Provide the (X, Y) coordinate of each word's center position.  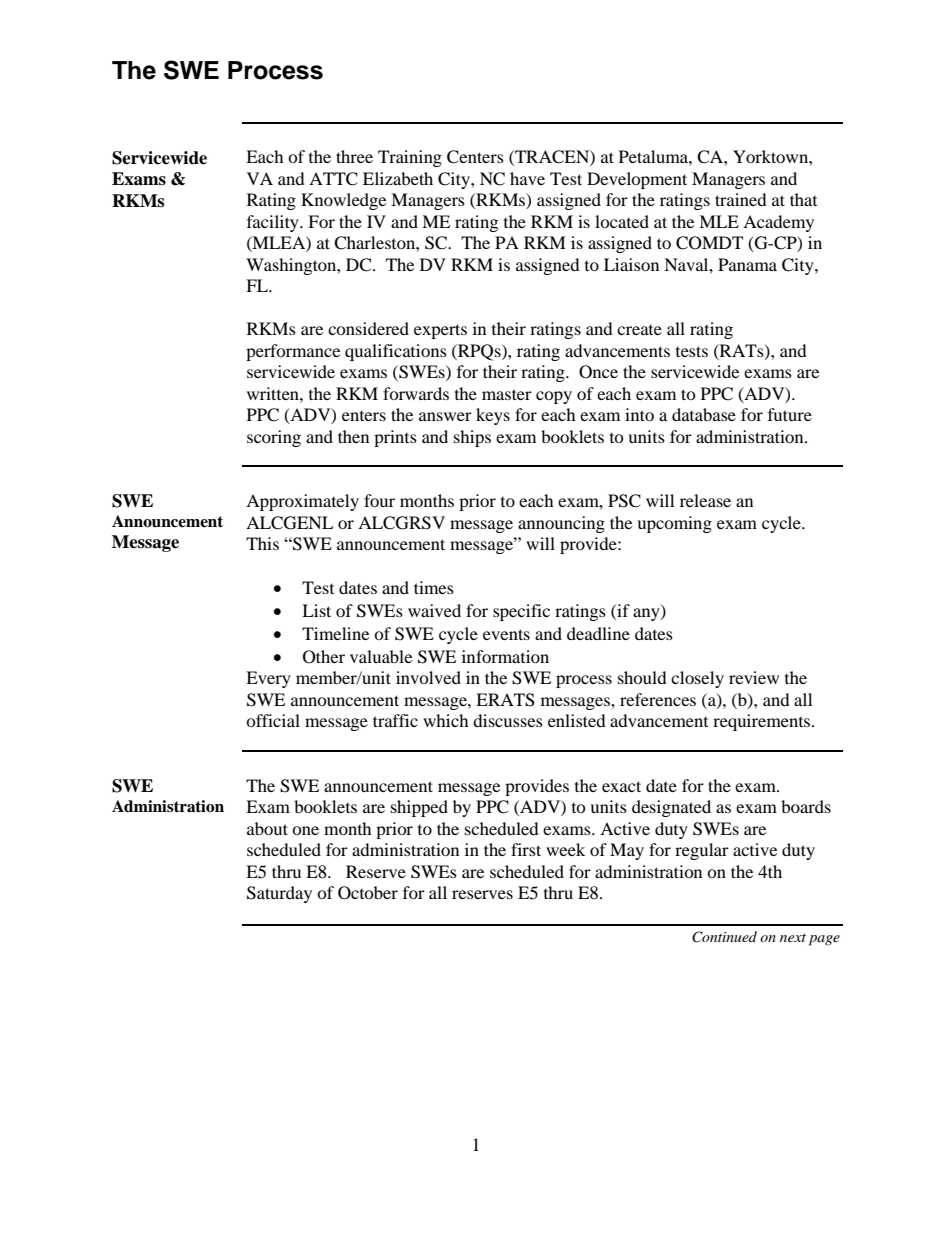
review (754, 677)
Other (324, 657)
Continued (724, 937)
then (353, 436)
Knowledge (343, 201)
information (505, 656)
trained (741, 199)
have (527, 178)
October (368, 893)
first (526, 849)
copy (554, 397)
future (790, 414)
